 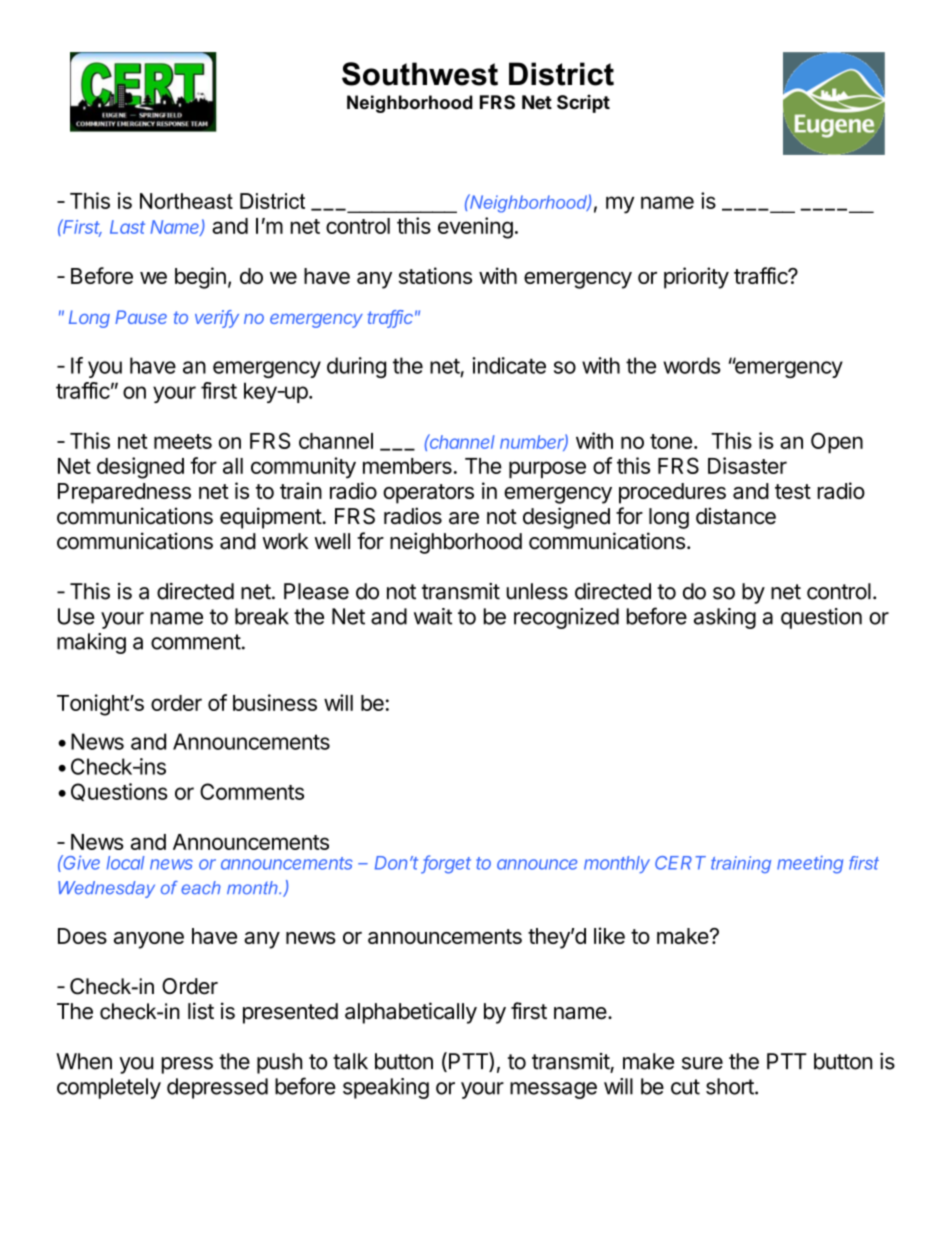 I want to click on Script, so click(x=583, y=103).
